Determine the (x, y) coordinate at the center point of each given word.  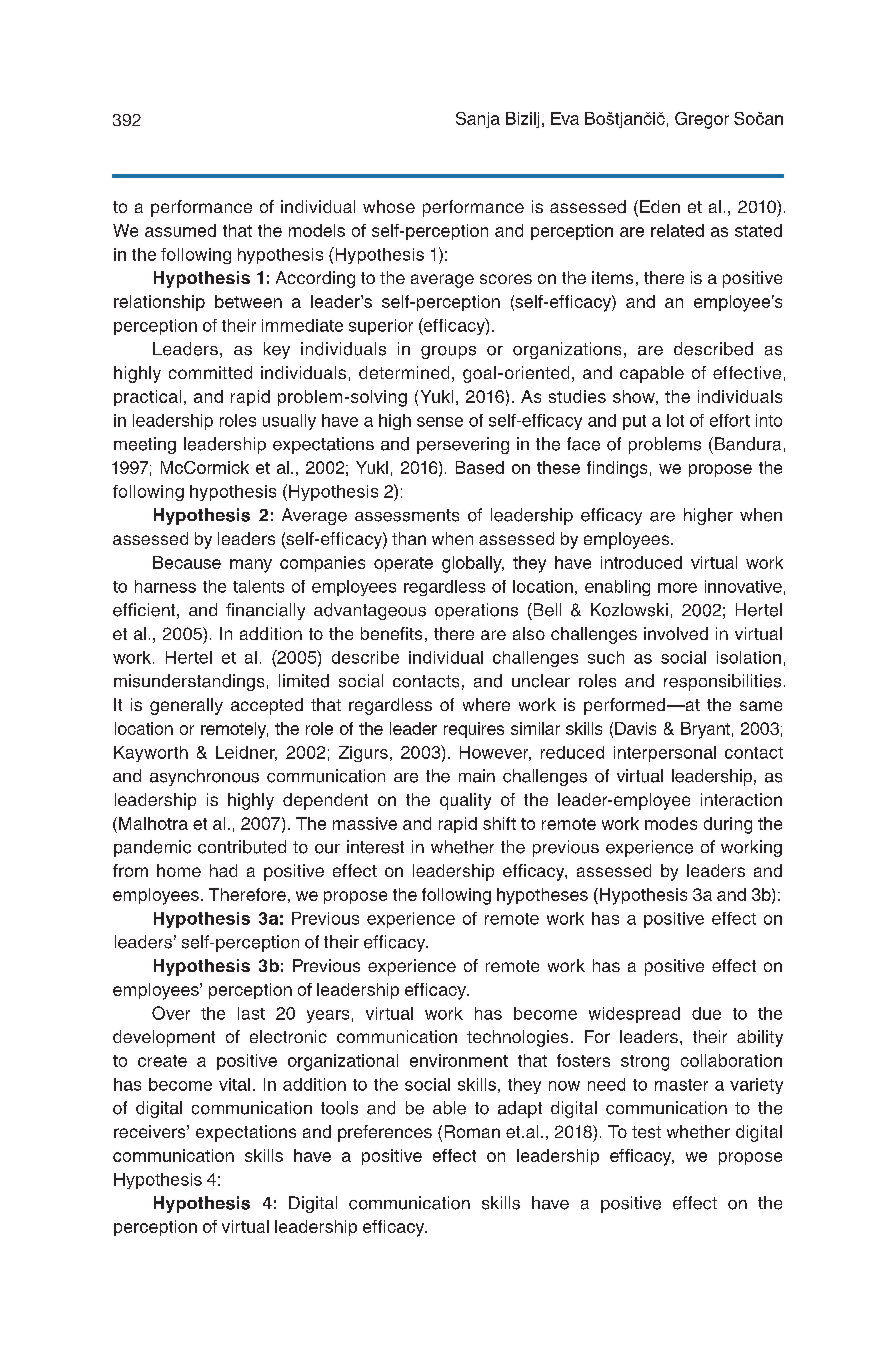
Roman (472, 1131)
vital (234, 1084)
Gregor (702, 120)
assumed (180, 230)
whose (389, 206)
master (681, 1085)
